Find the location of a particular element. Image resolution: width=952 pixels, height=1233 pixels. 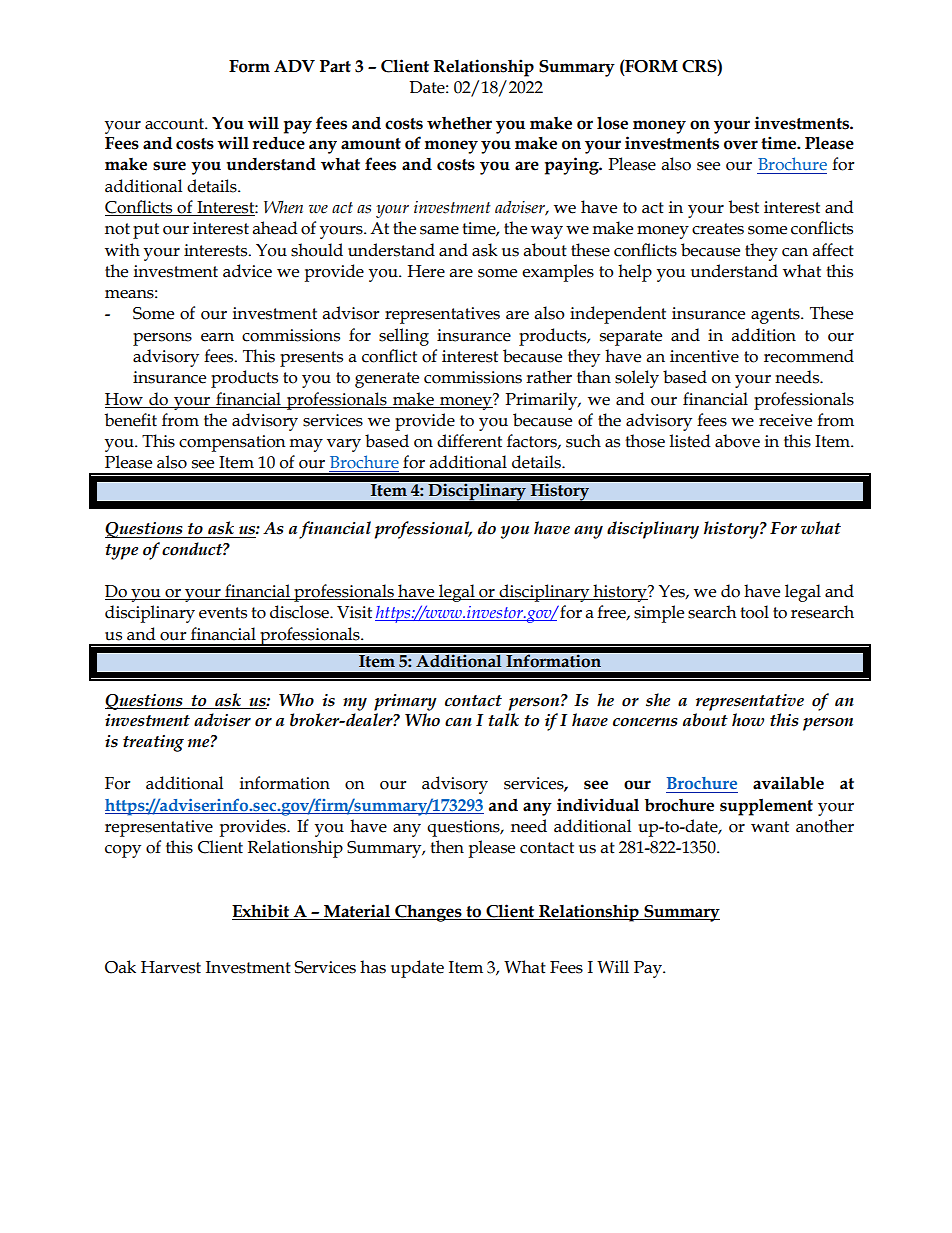

Exhibit is located at coordinates (262, 912).
